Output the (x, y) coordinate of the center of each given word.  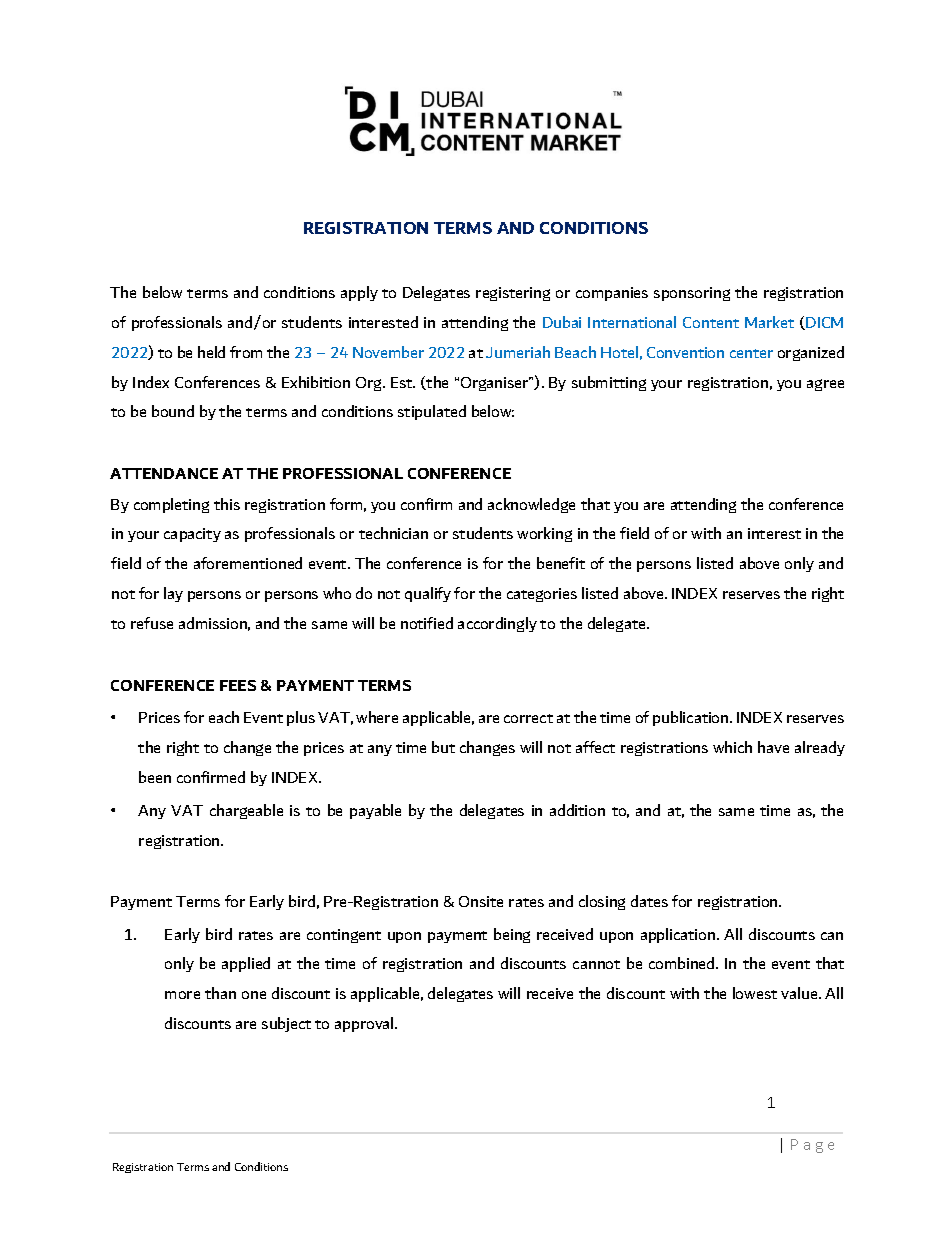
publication (692, 718)
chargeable (246, 811)
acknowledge (531, 505)
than (220, 993)
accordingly (497, 624)
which (732, 747)
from (246, 352)
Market (769, 322)
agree (825, 385)
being (512, 935)
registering (513, 294)
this (227, 504)
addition (577, 810)
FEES (238, 685)
